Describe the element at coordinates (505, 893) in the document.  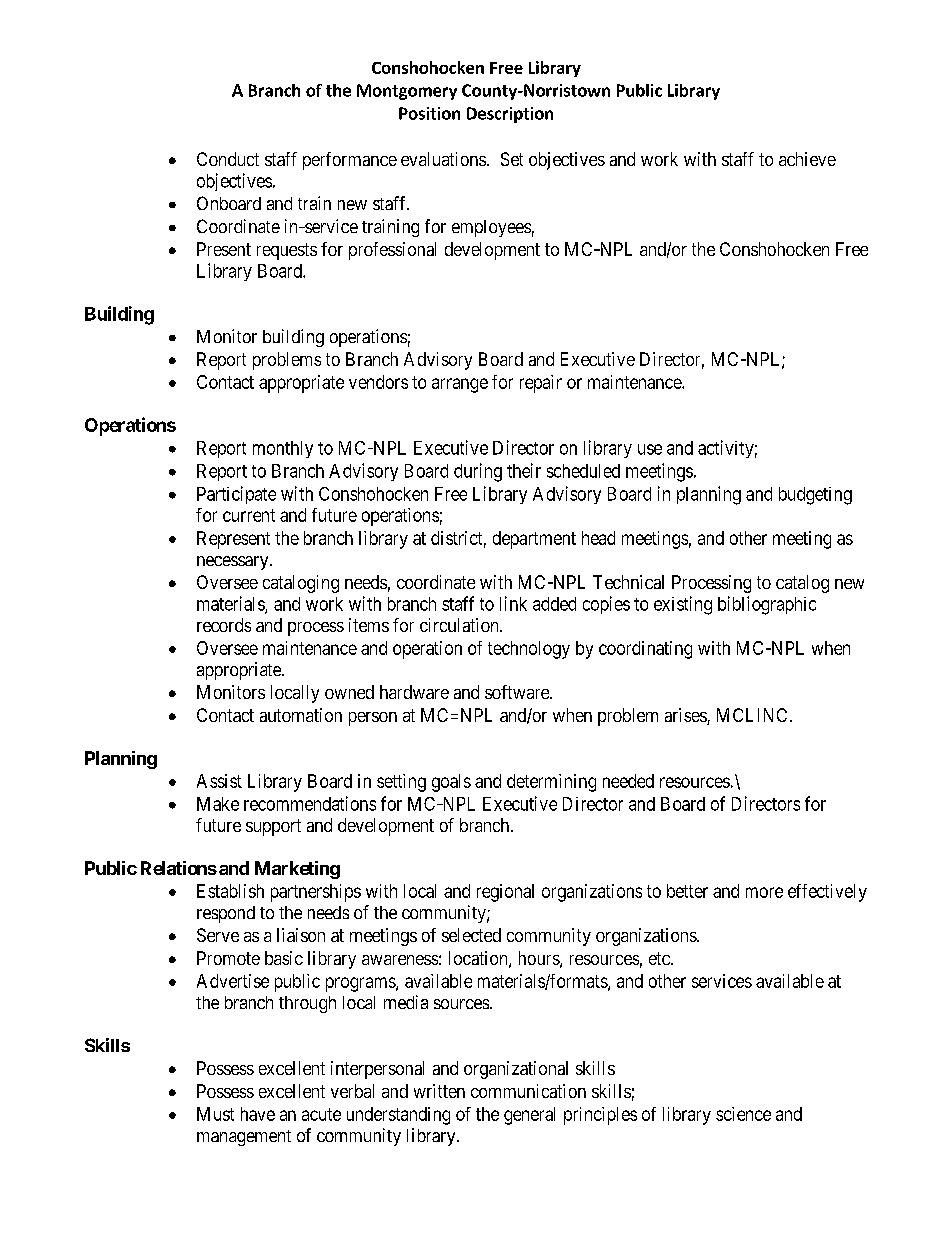
I see `regional` at that location.
